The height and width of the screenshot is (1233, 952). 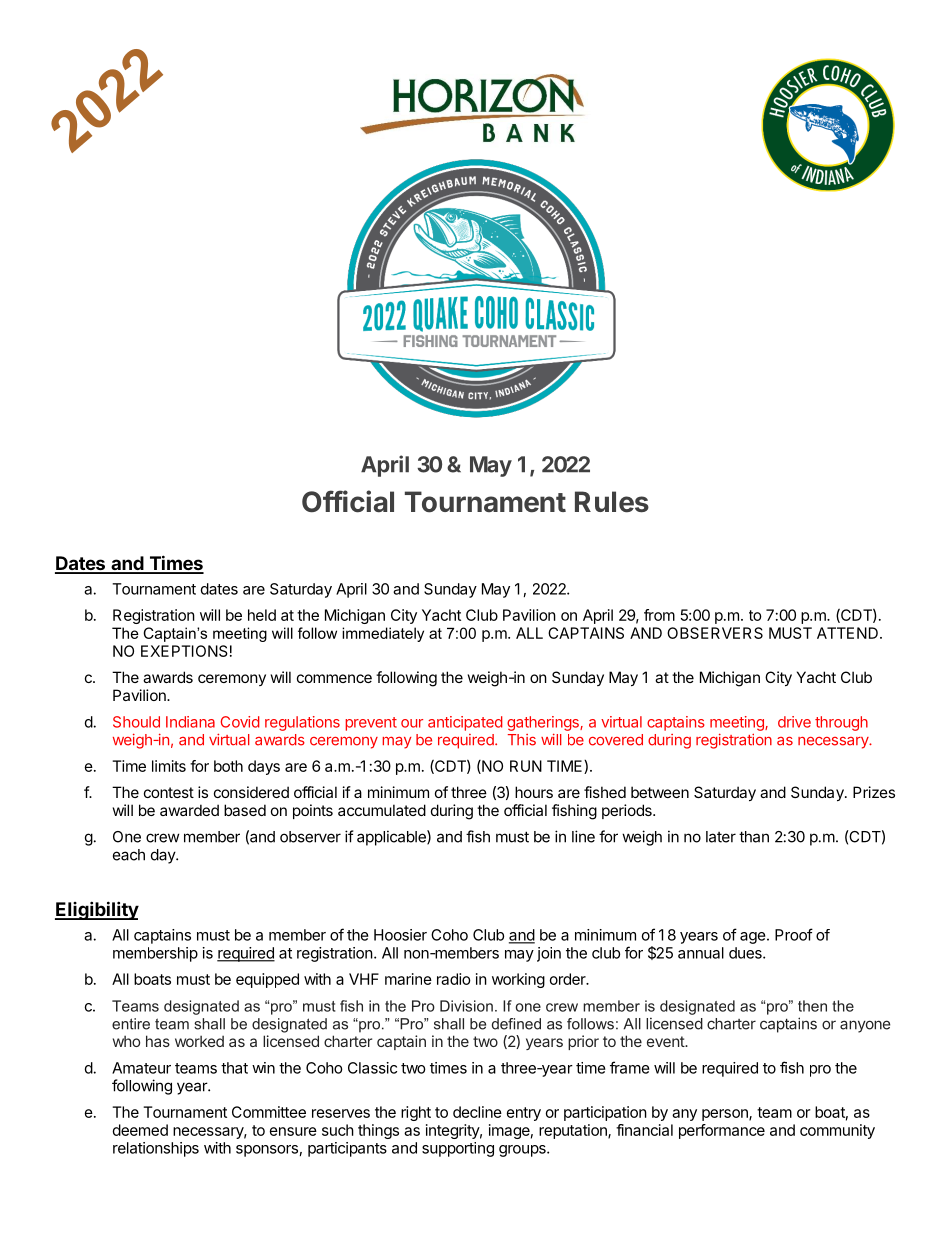 What do you see at coordinates (169, 766) in the screenshot?
I see `limits` at bounding box center [169, 766].
